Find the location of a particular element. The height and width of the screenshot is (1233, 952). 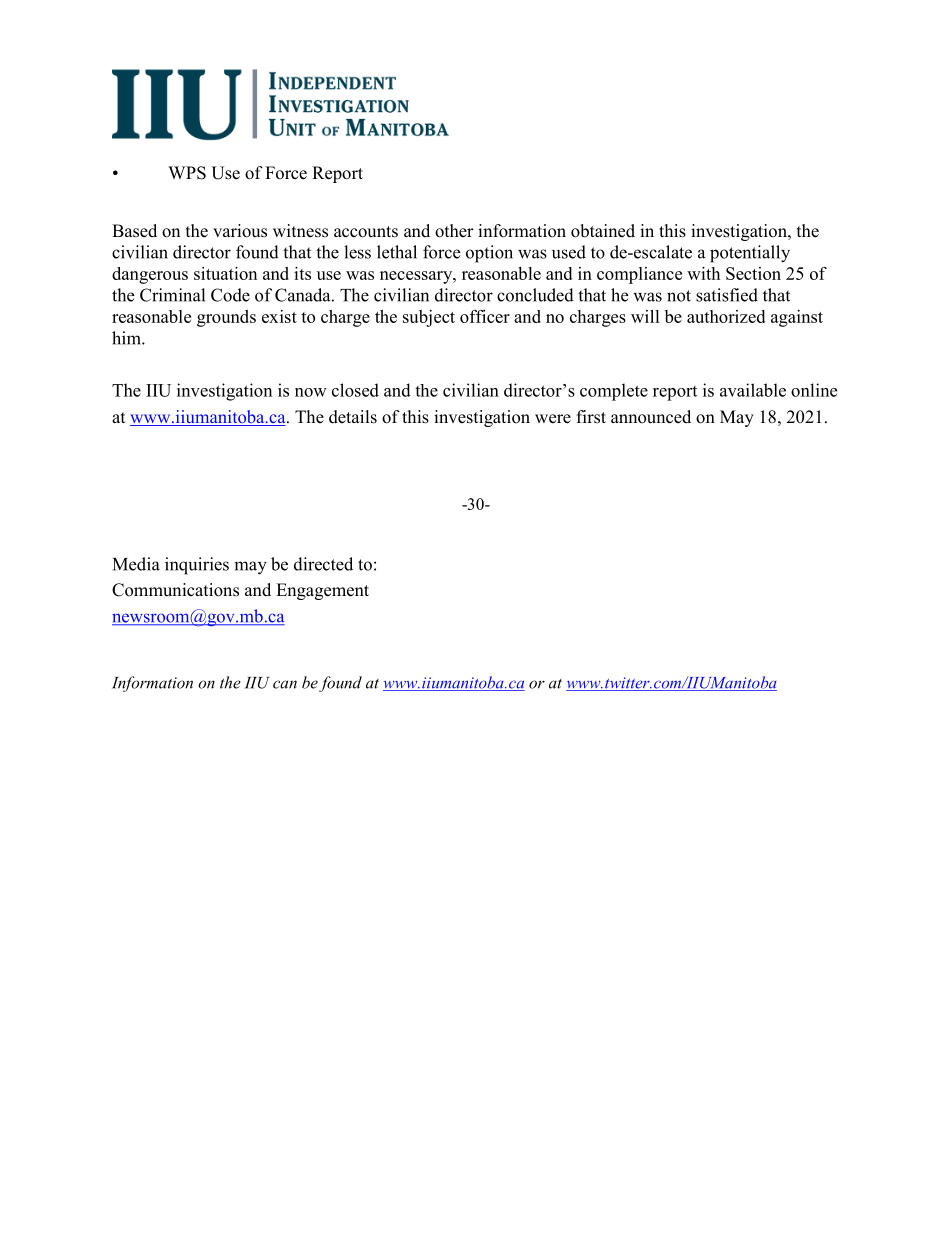

Section is located at coordinates (753, 273).
